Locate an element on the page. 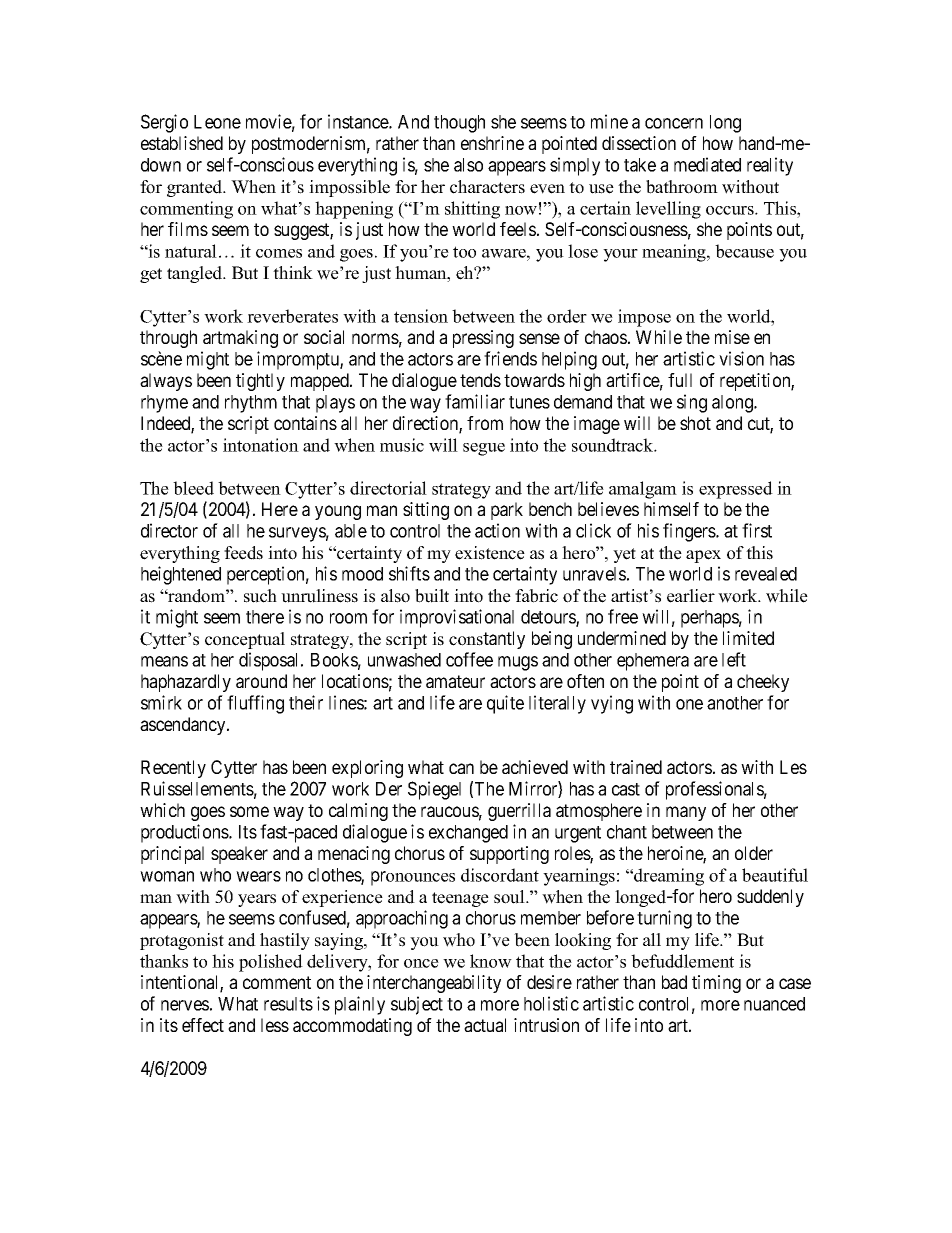 The image size is (952, 1233). tends is located at coordinates (480, 380).
